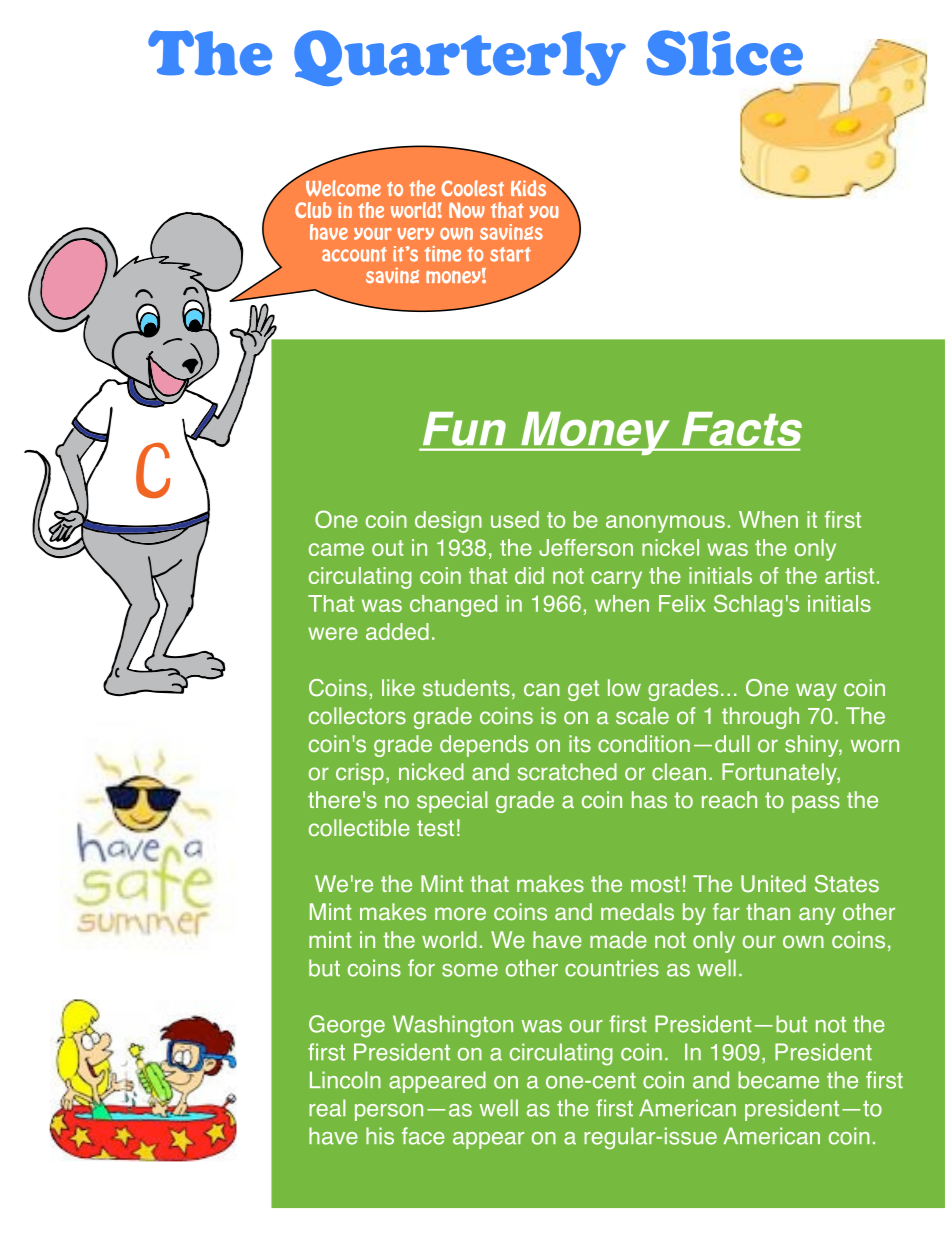 This page has height=1233, width=952. Describe the element at coordinates (849, 575) in the page. I see `artist` at that location.
